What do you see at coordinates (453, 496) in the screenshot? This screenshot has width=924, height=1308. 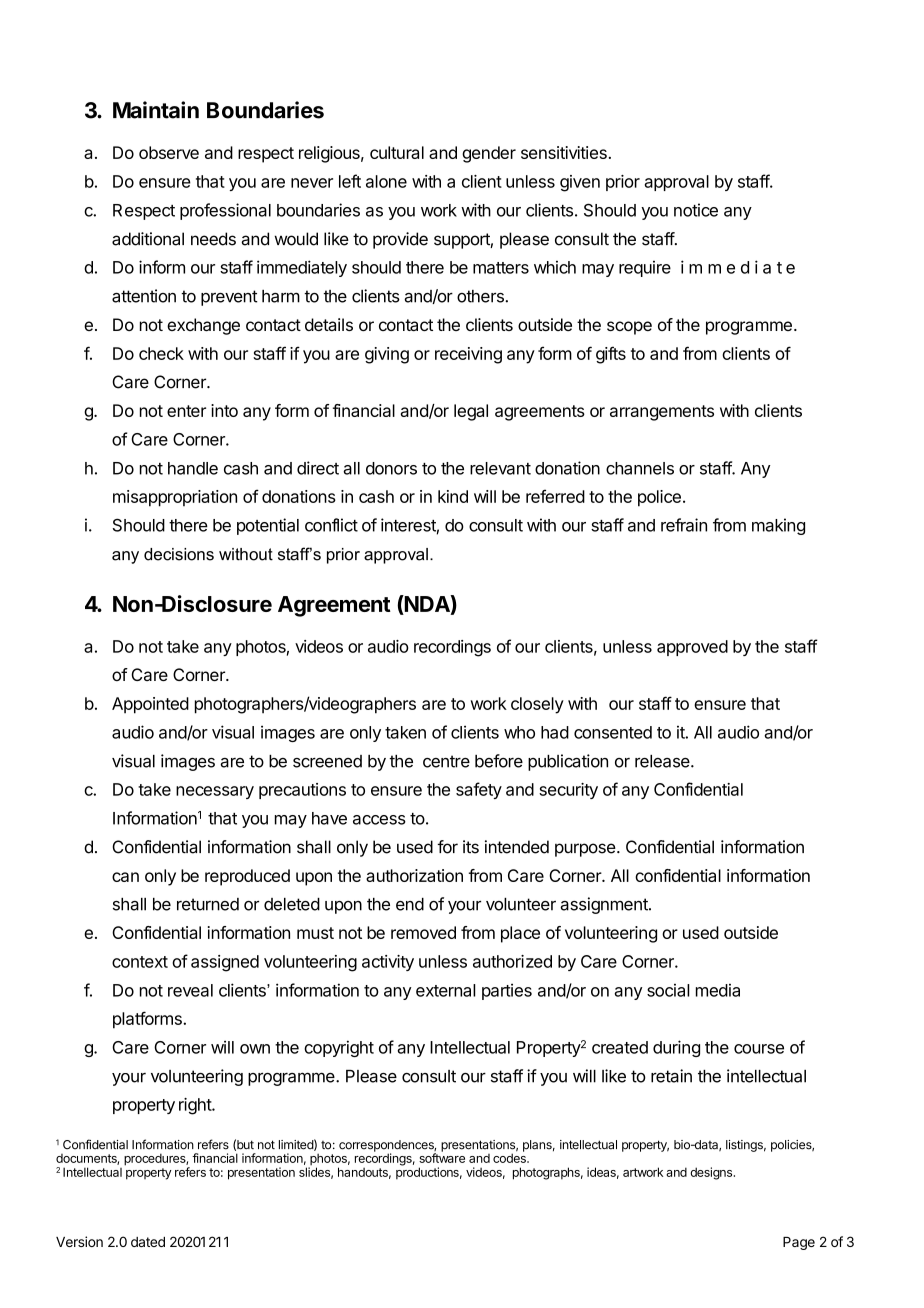 I see `kind` at bounding box center [453, 496].
